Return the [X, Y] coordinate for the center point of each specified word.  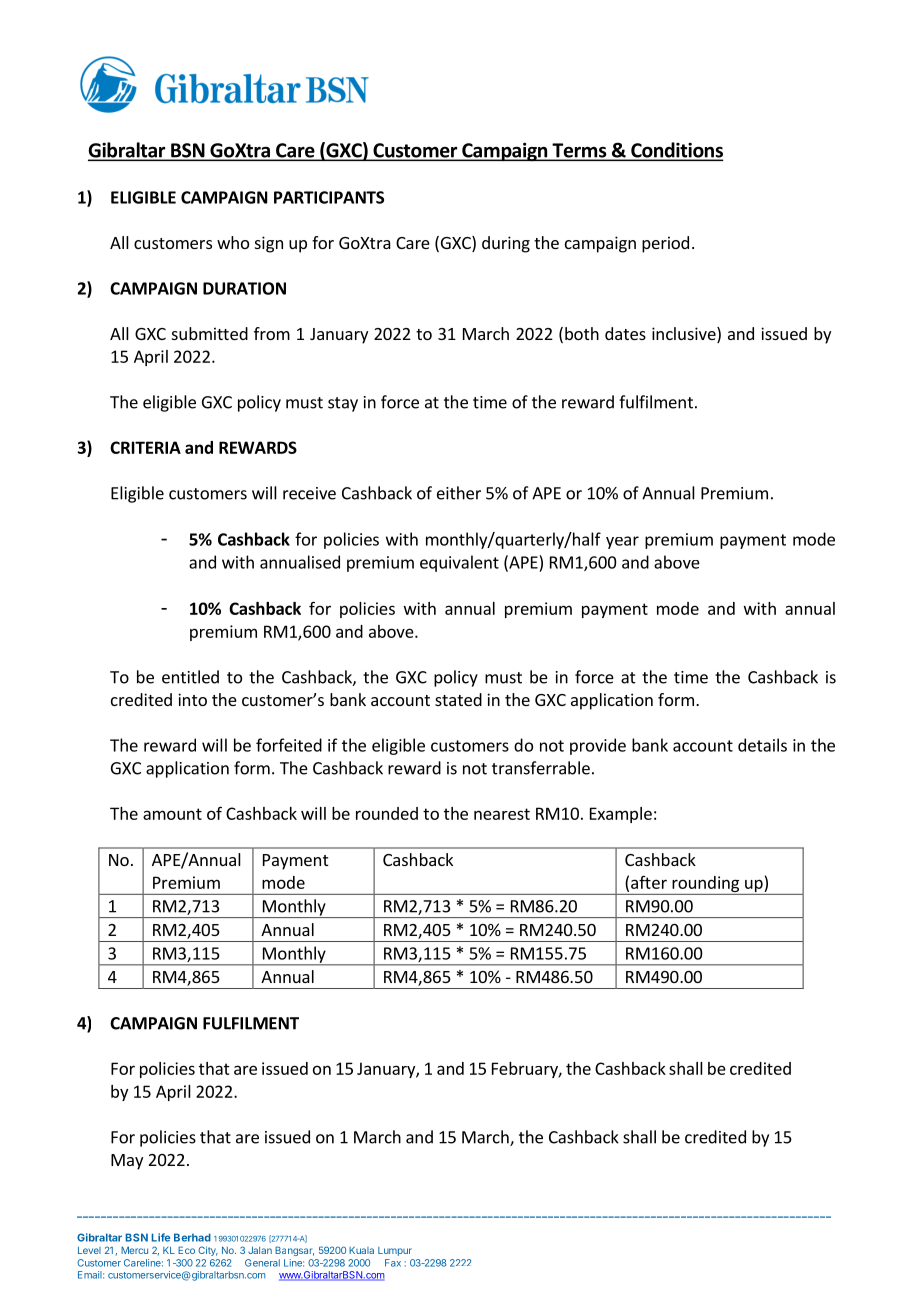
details [762, 745]
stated [458, 699]
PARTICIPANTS [329, 197]
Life [161, 1237]
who [233, 242]
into [192, 699]
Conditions [676, 151]
